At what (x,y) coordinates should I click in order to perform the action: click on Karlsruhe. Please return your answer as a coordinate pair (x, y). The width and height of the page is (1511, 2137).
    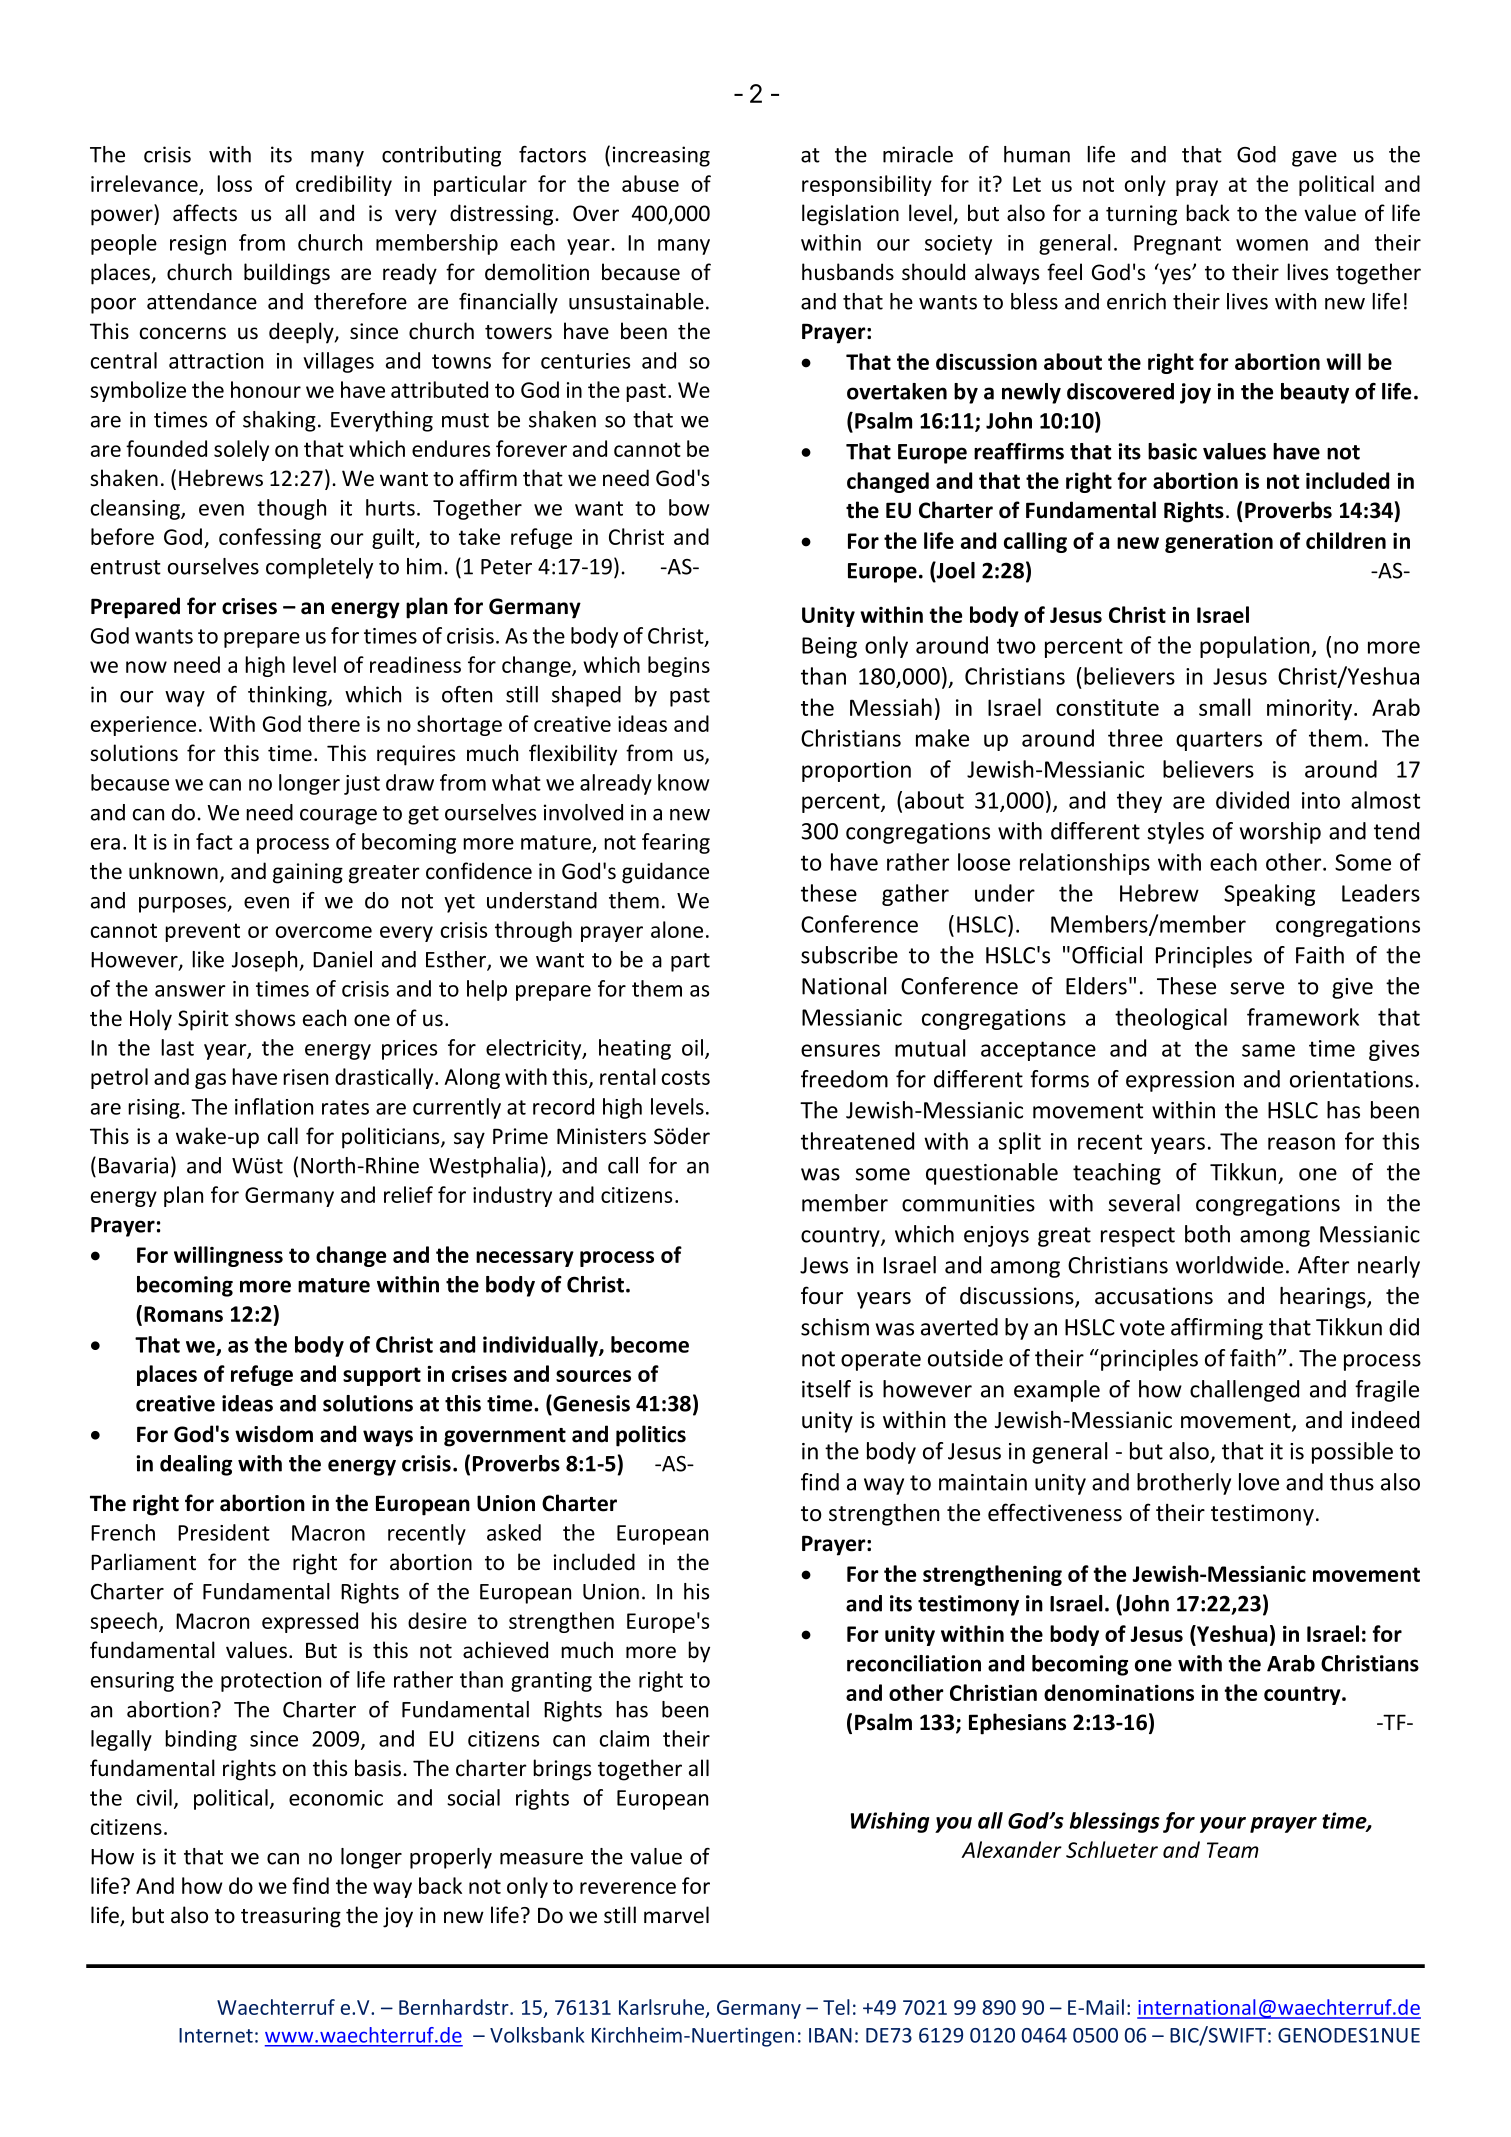
    Looking at the image, I should click on (663, 2008).
